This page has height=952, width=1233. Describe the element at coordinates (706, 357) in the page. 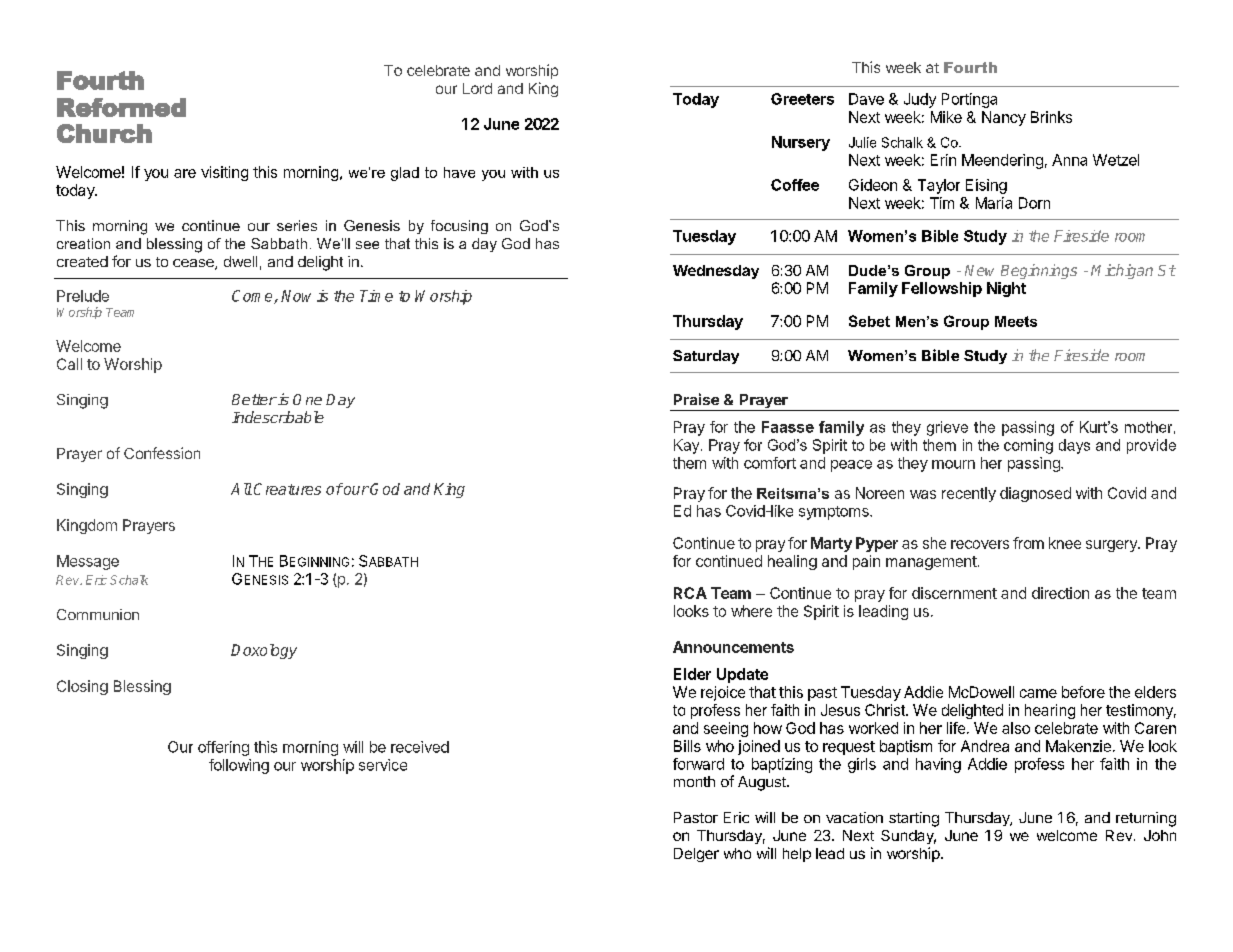

I see `Saturday` at that location.
